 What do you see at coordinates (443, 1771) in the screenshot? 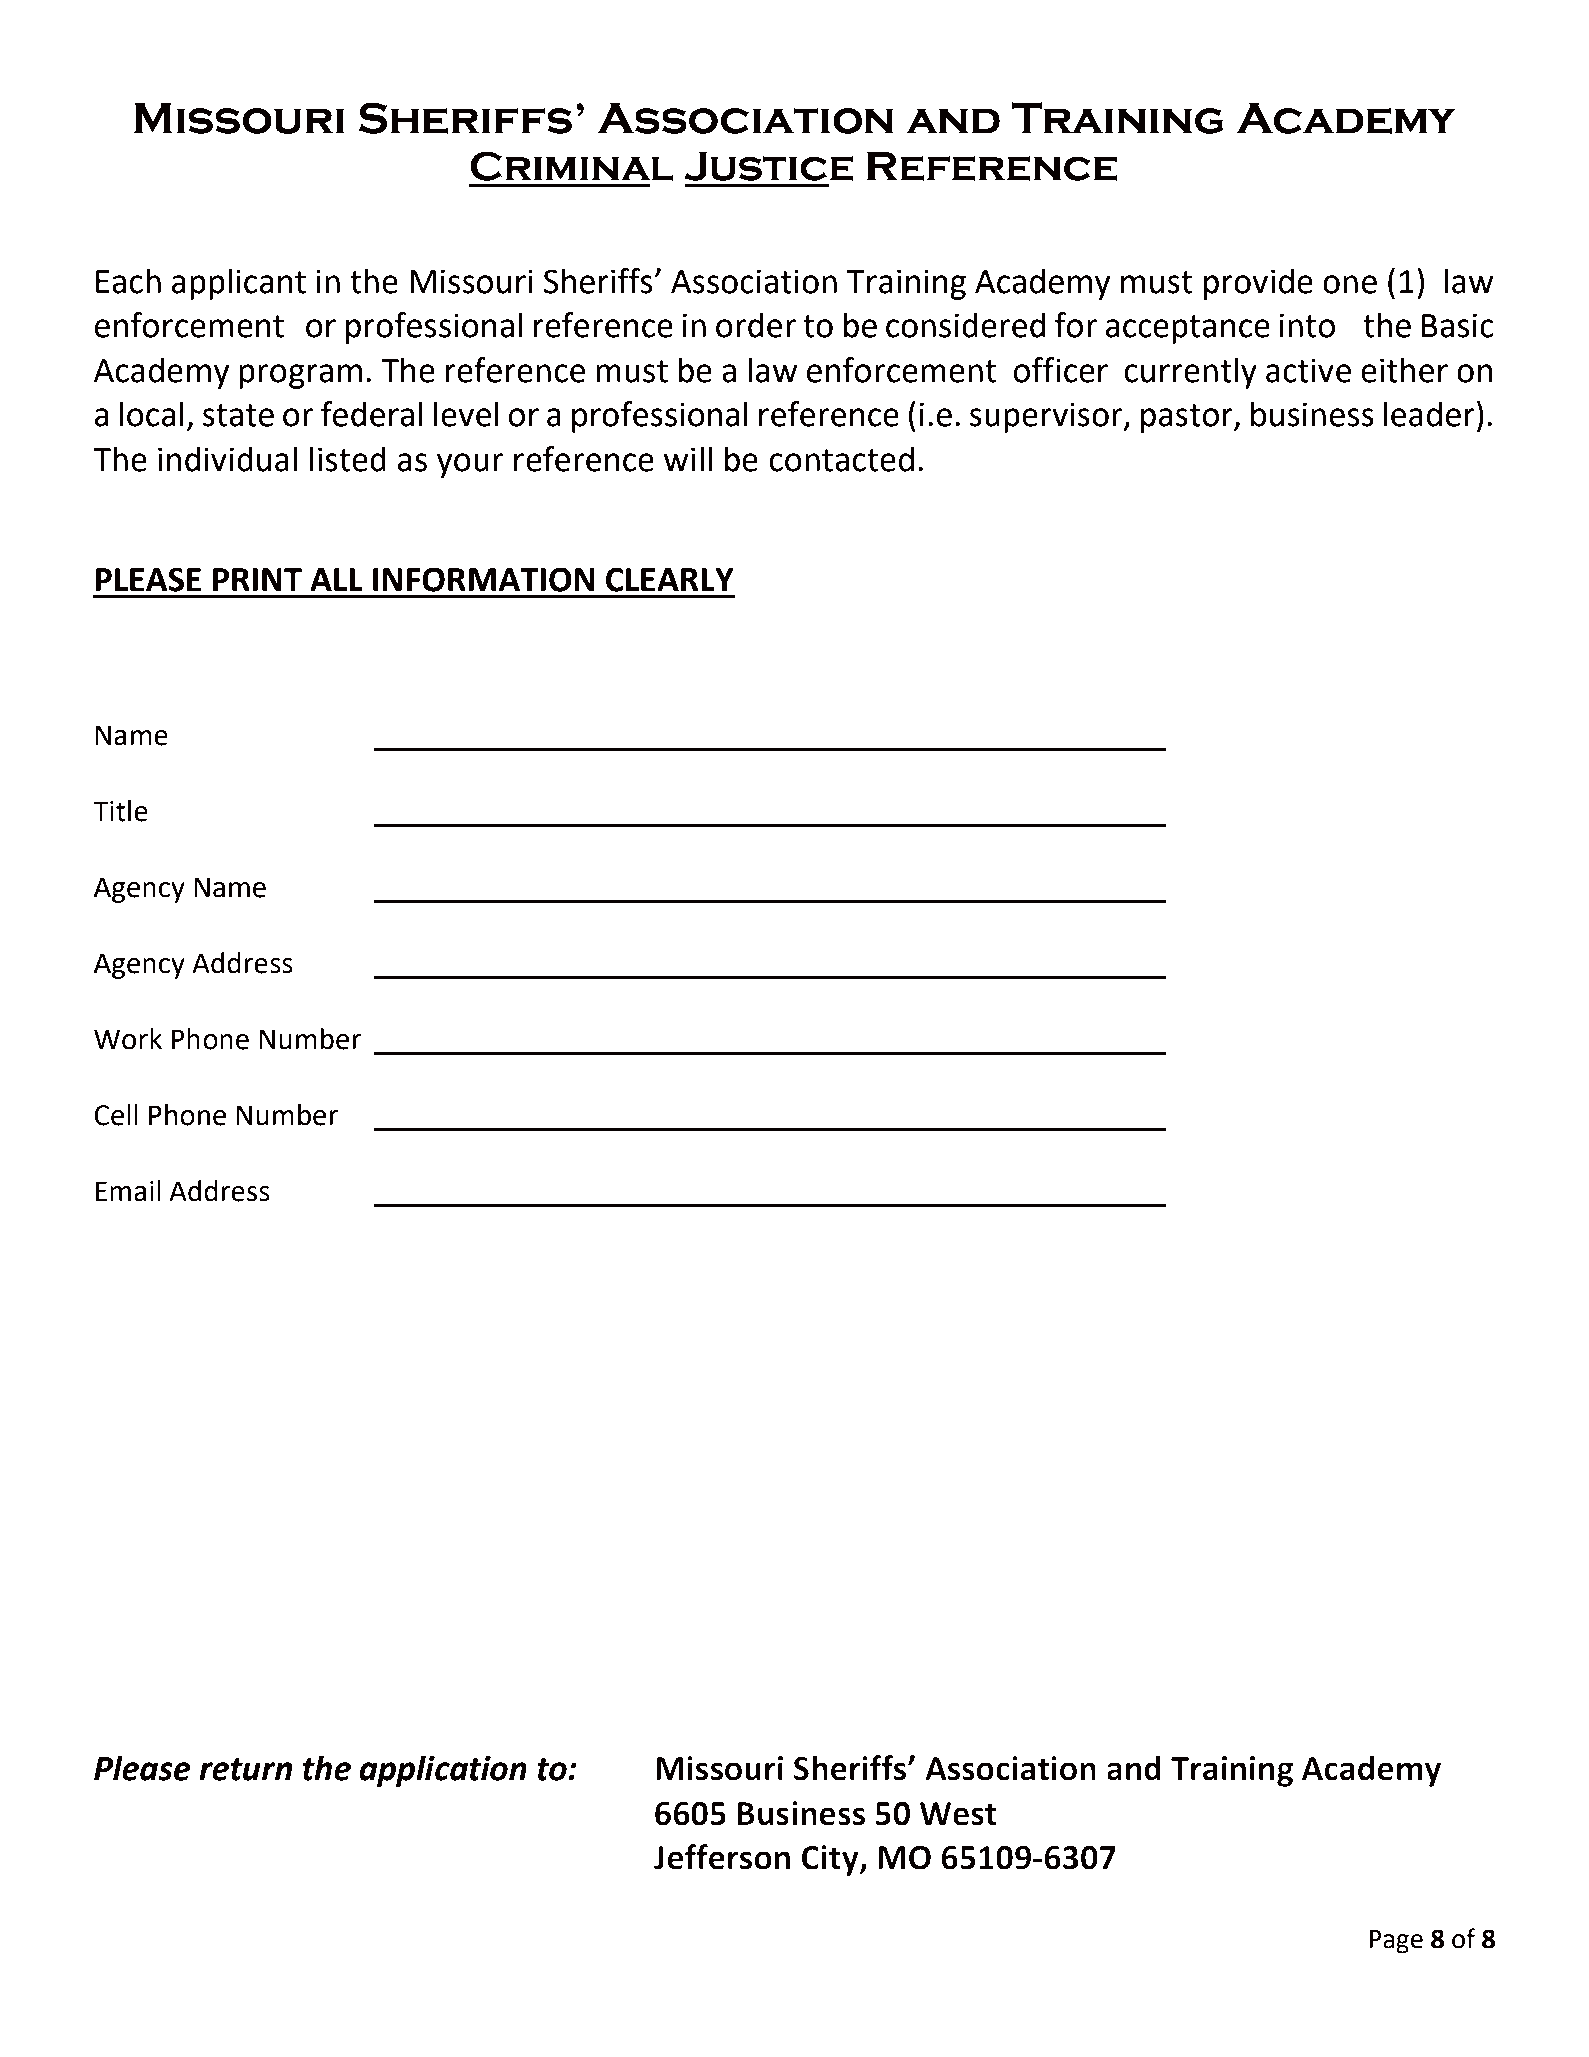
I see `application` at bounding box center [443, 1771].
